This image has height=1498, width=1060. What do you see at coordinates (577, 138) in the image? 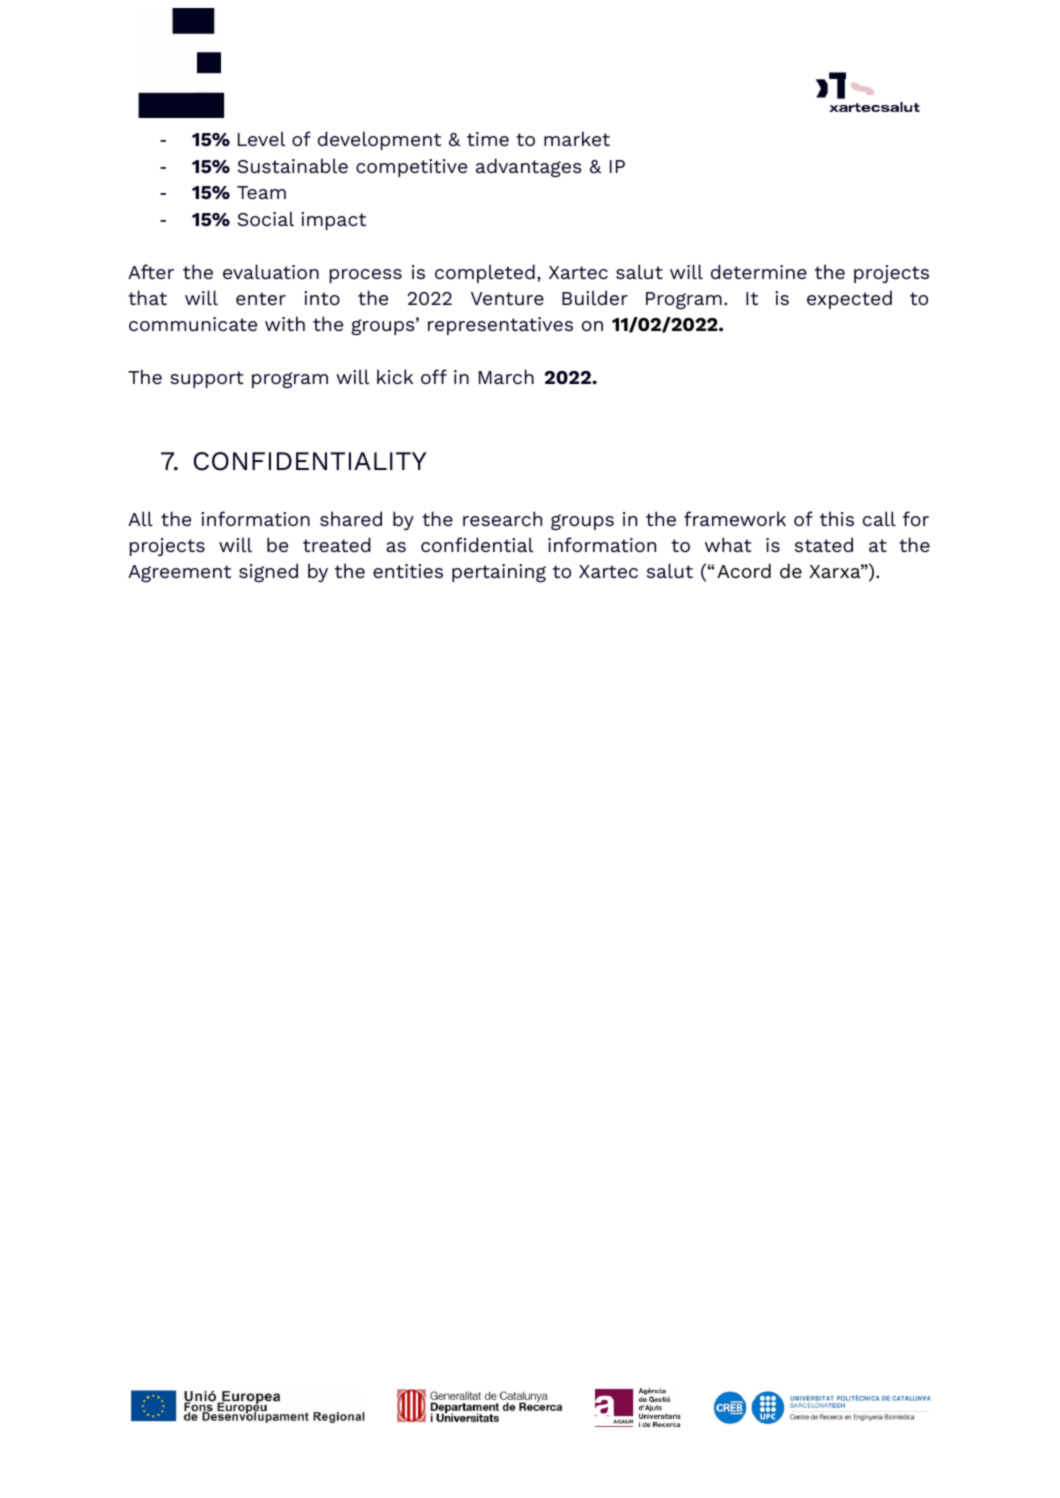
I see `market` at bounding box center [577, 138].
